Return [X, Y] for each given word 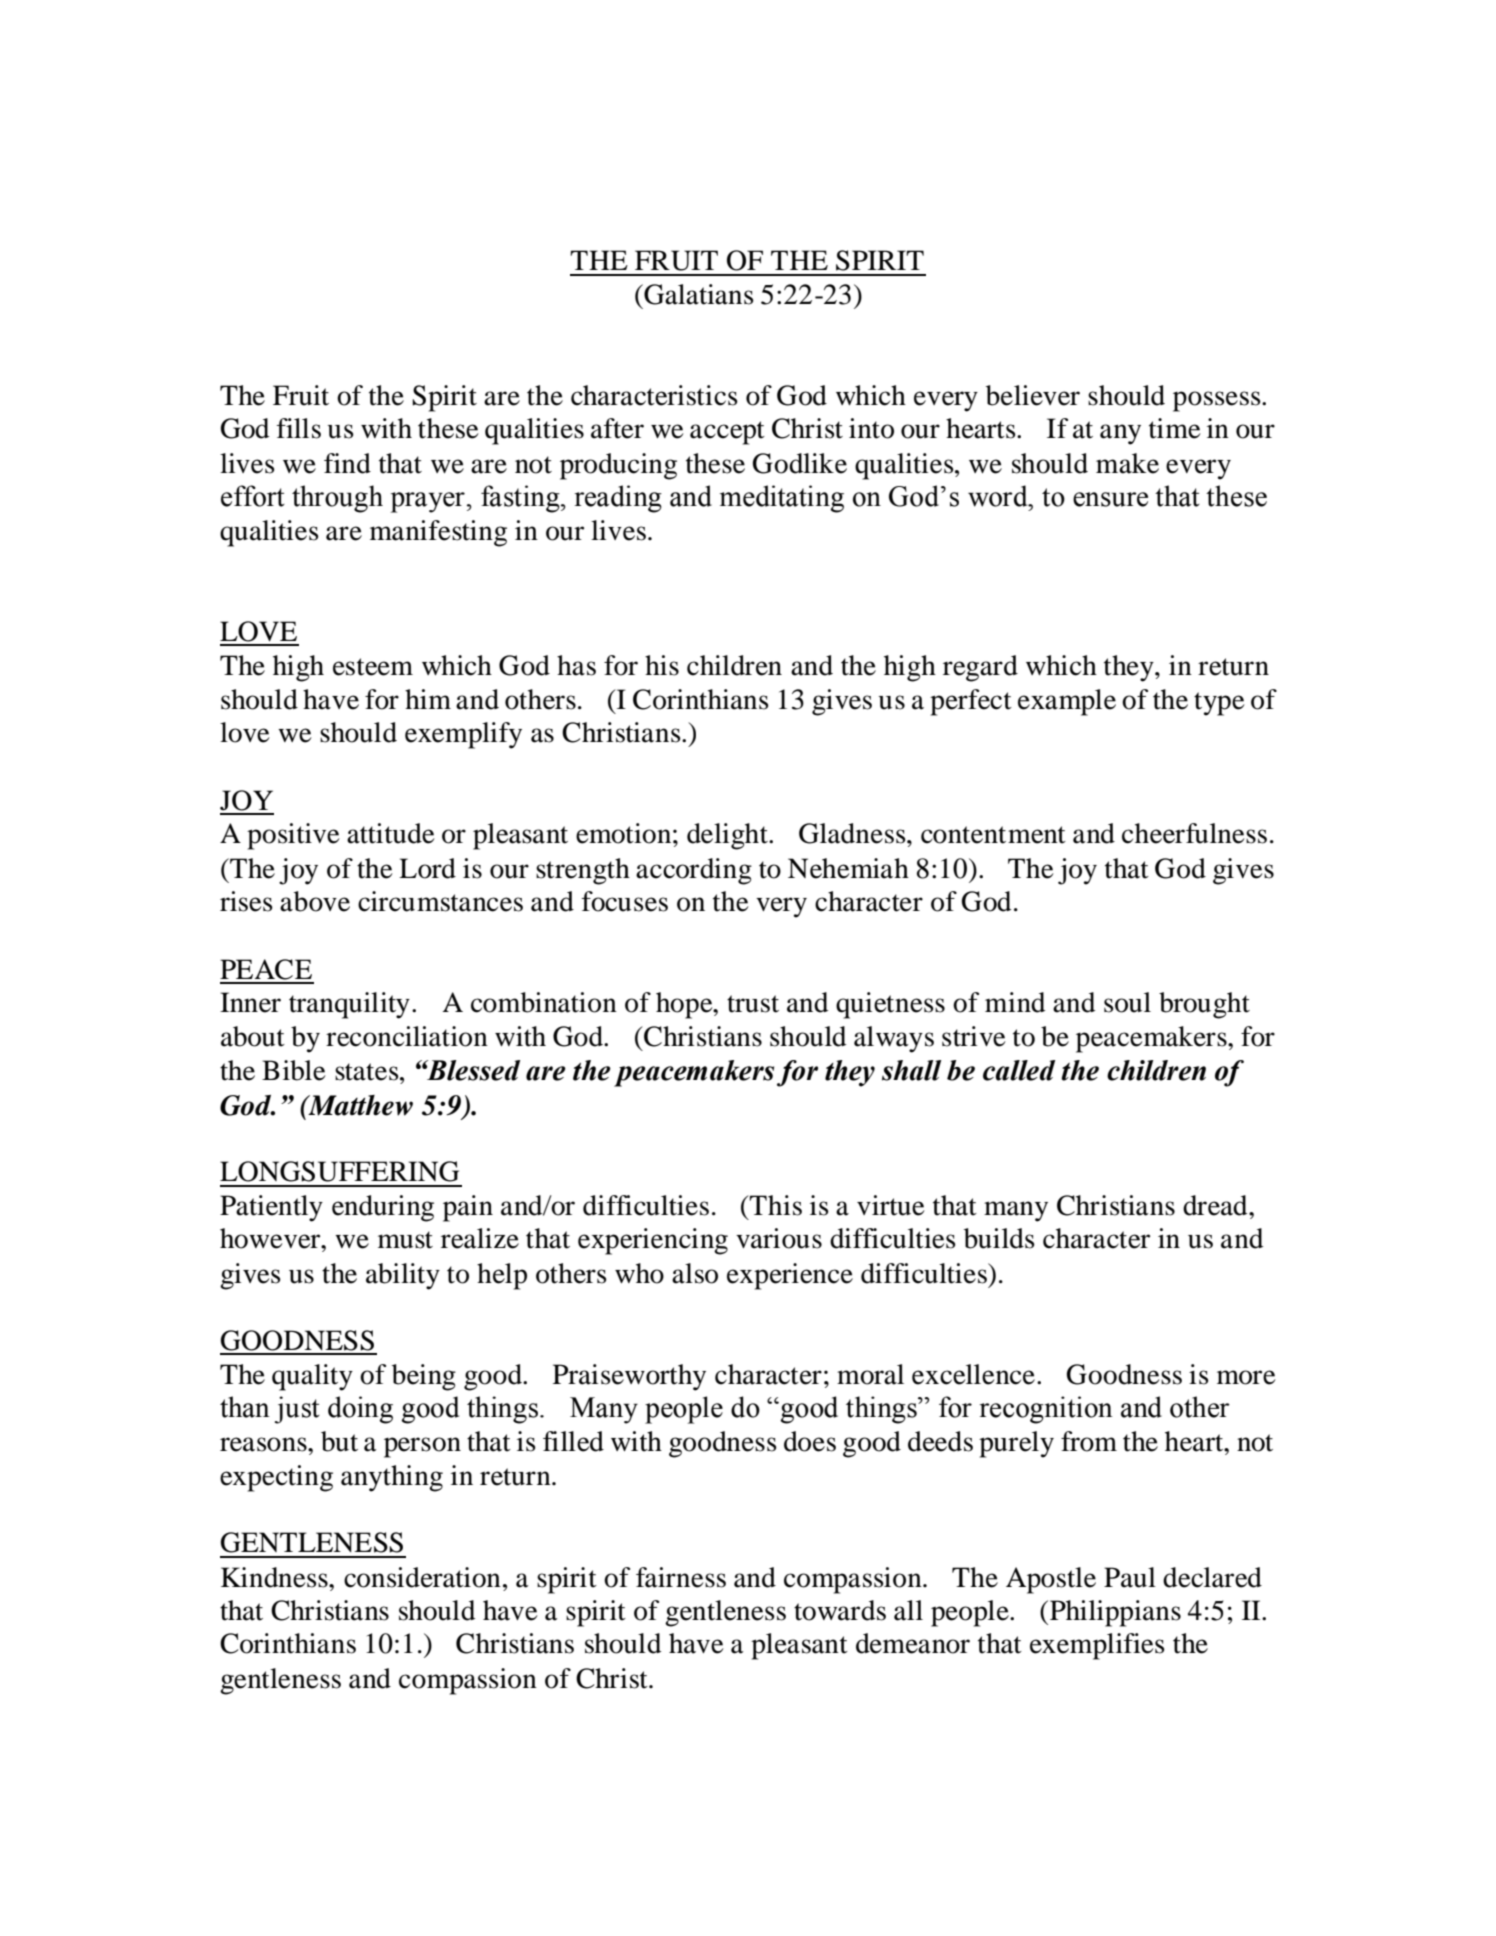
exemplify [463, 735]
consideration [422, 1577]
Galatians [698, 294]
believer [1033, 395]
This [775, 1205]
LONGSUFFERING [339, 1171]
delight [728, 836]
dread [1216, 1205]
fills [299, 428]
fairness [681, 1577]
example [1067, 702]
